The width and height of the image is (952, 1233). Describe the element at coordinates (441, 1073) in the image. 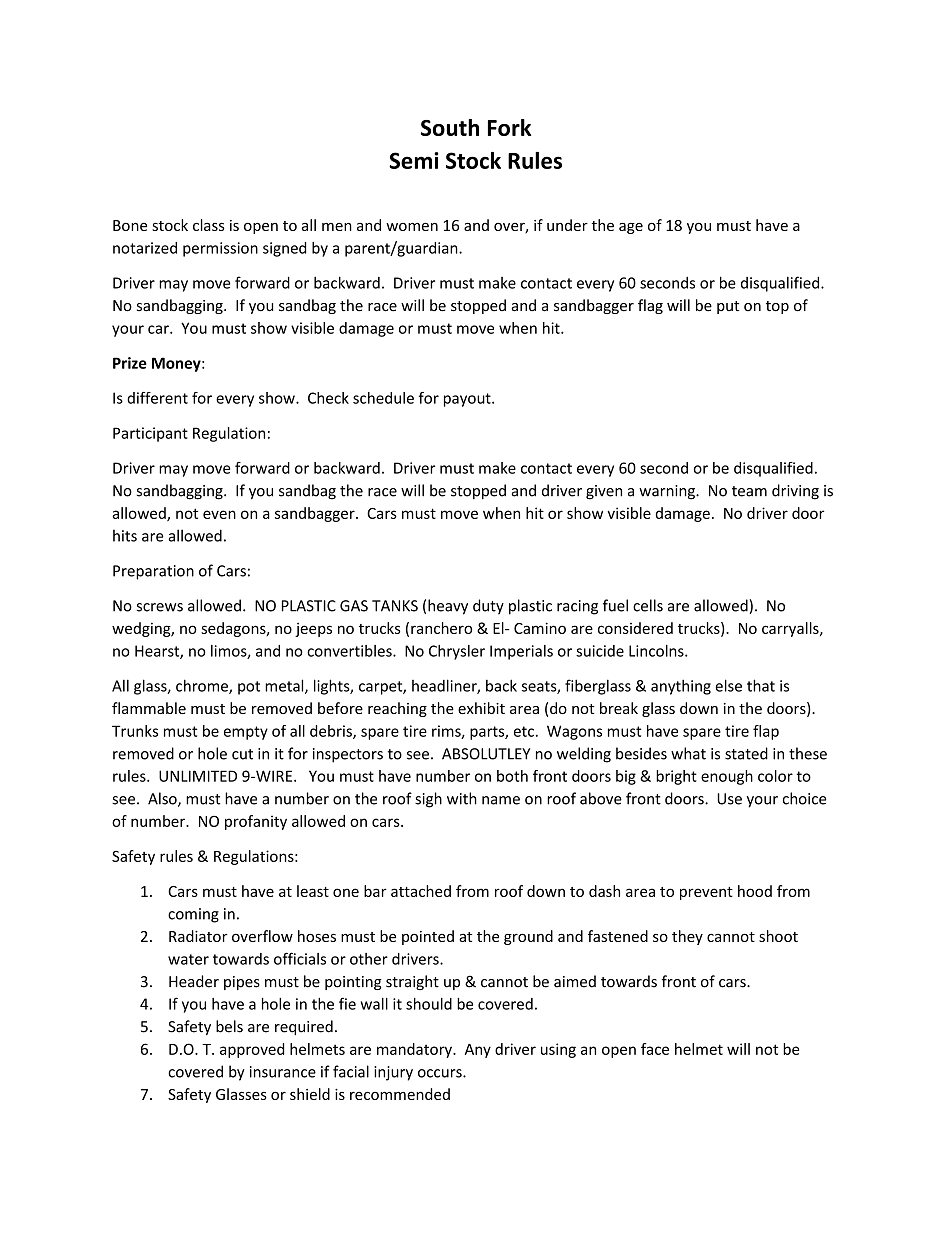

I see `occurs` at that location.
